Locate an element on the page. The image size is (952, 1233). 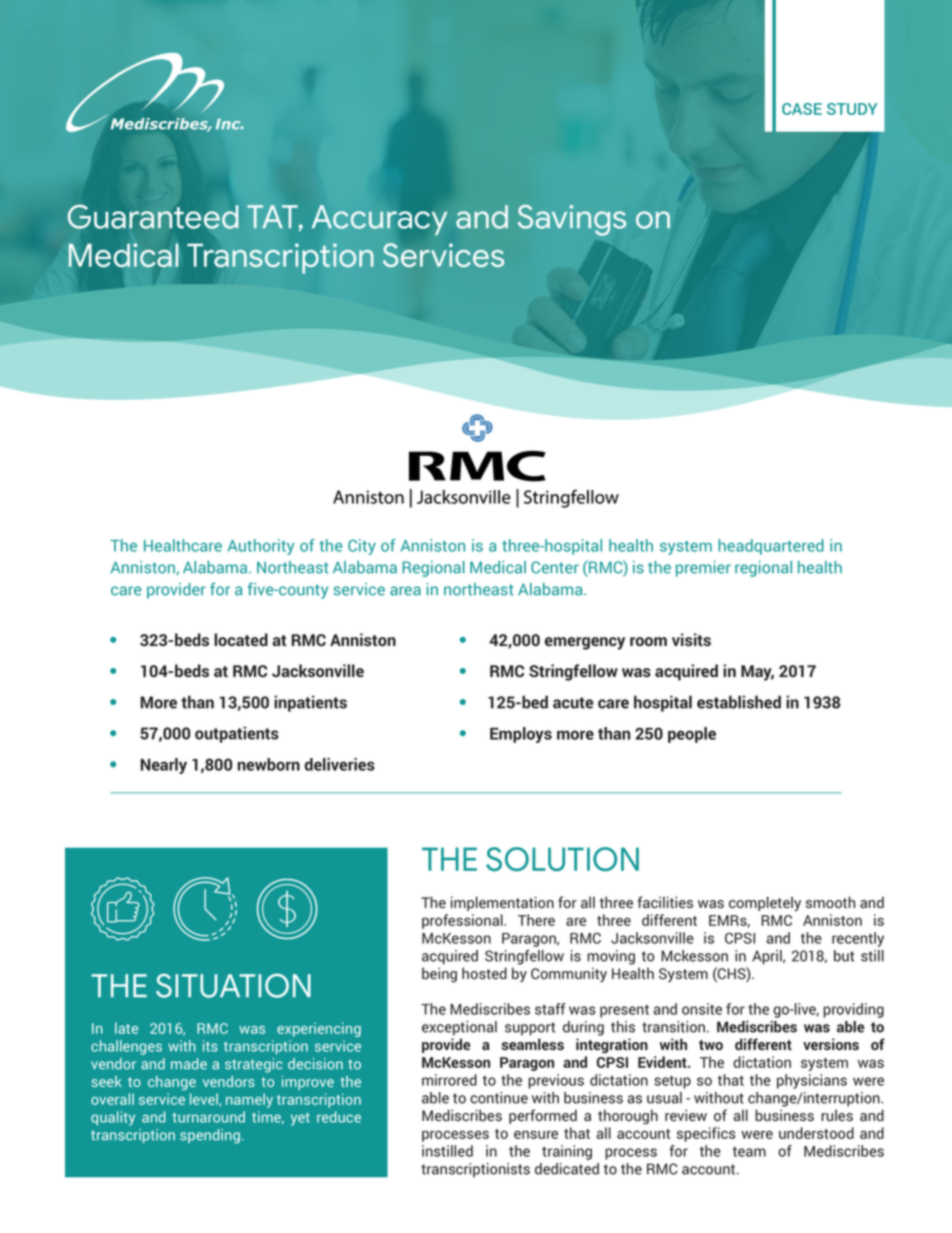
CASE is located at coordinates (802, 109).
